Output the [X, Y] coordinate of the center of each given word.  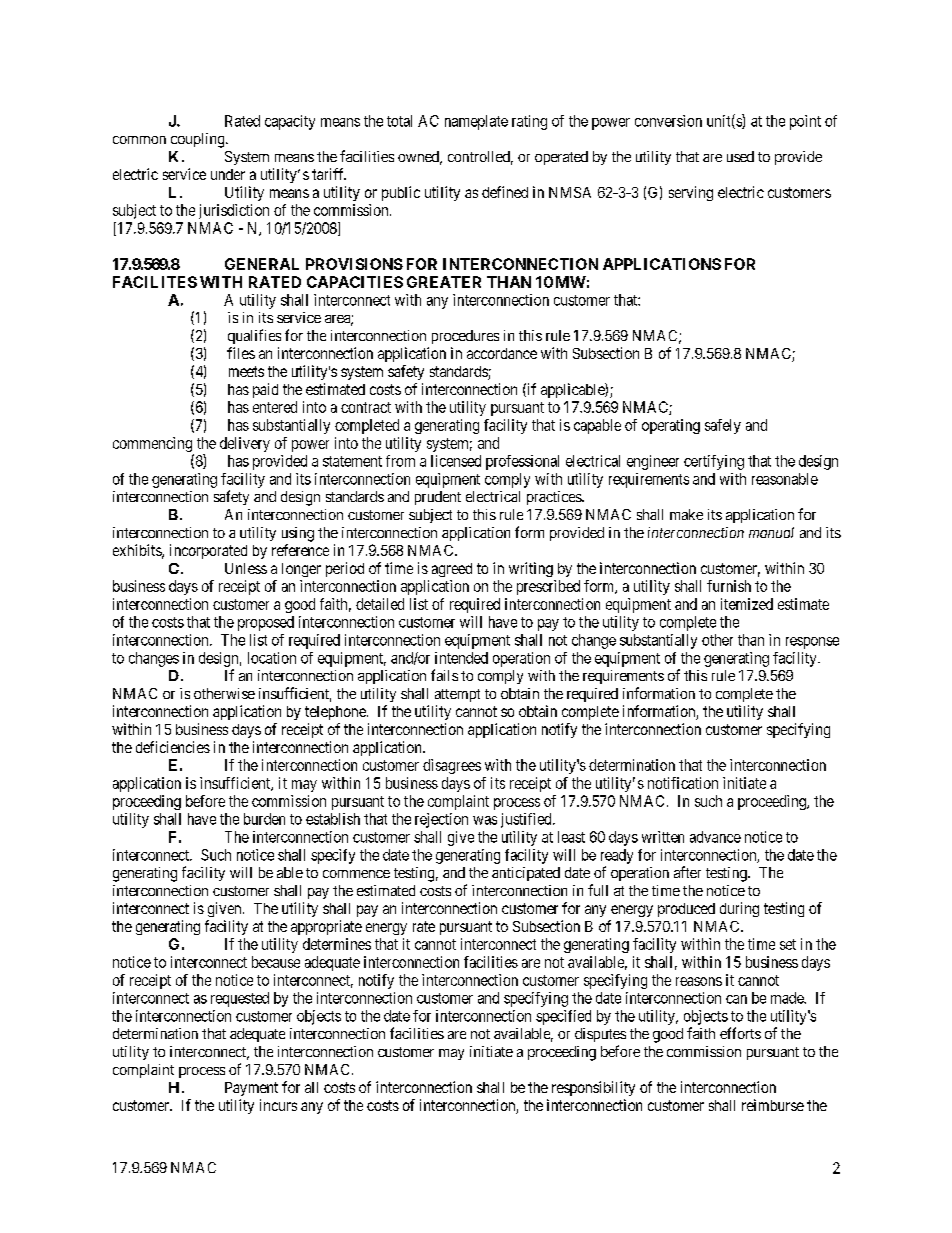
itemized [747, 604]
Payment [251, 1089]
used [740, 156]
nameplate [476, 122]
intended [461, 658]
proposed [266, 623]
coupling [199, 140]
